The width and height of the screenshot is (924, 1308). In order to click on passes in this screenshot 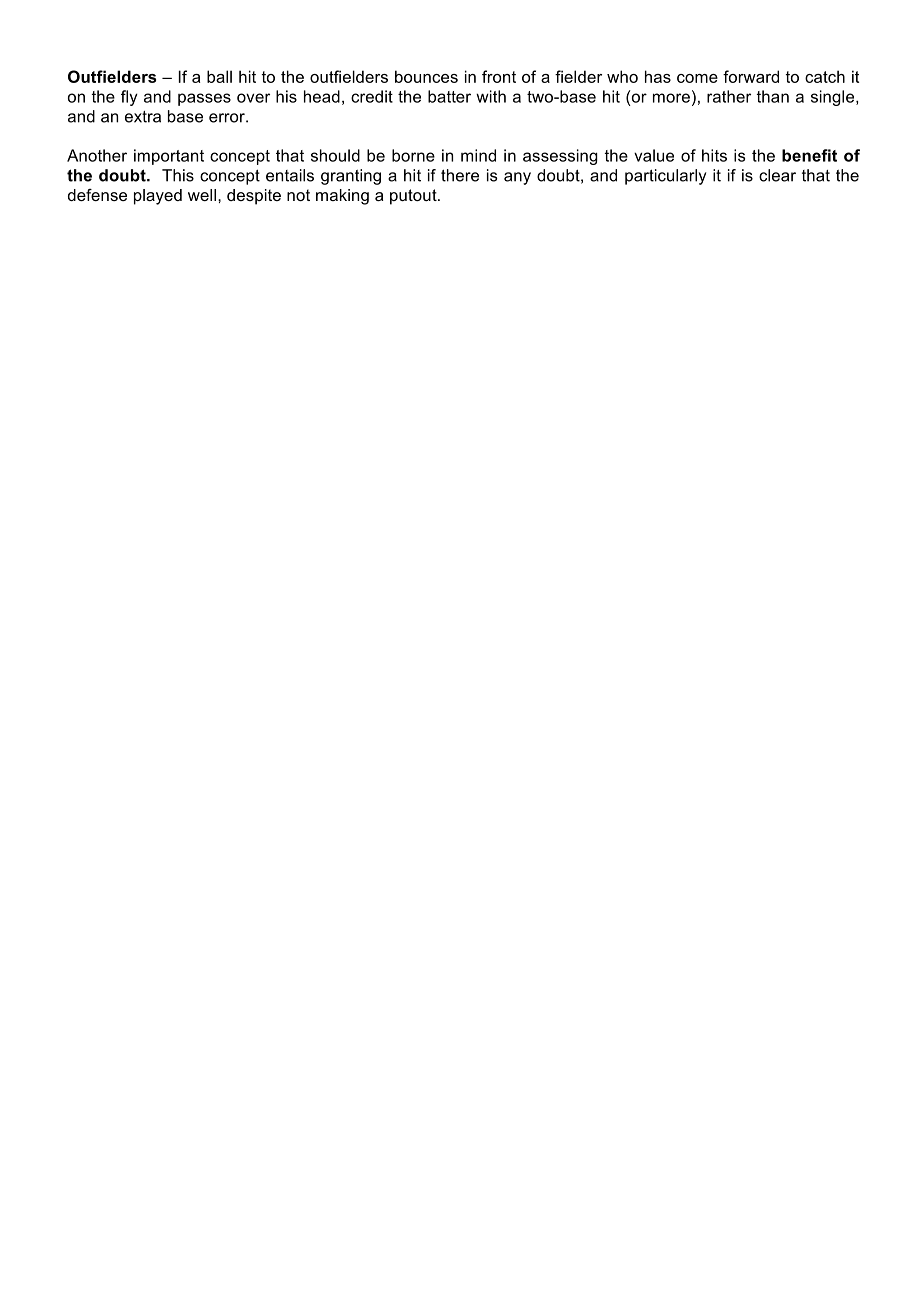, I will do `click(204, 99)`.
